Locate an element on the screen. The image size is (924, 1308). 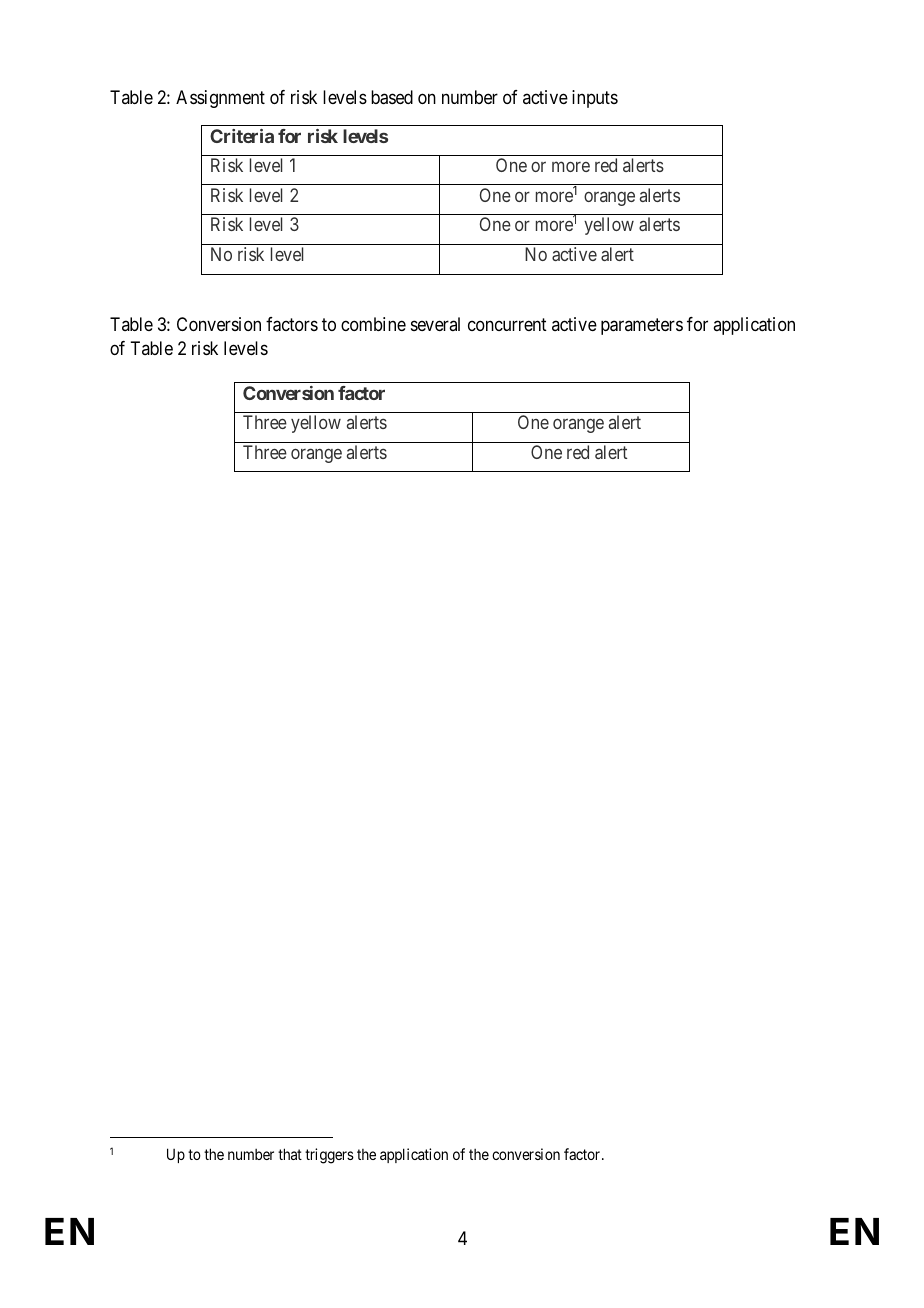
triggers is located at coordinates (329, 1156).
